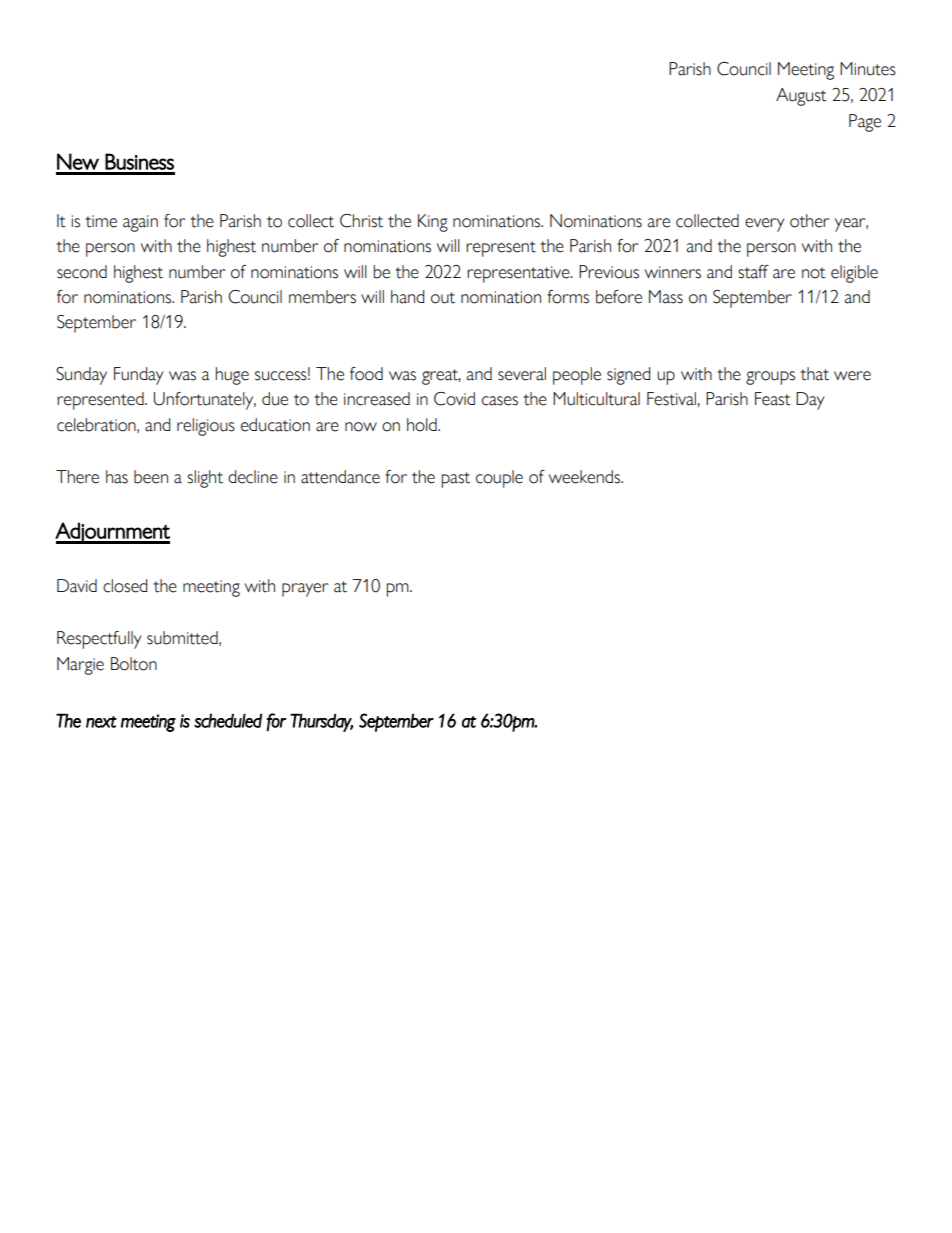 This screenshot has height=1233, width=952. I want to click on that, so click(814, 374).
